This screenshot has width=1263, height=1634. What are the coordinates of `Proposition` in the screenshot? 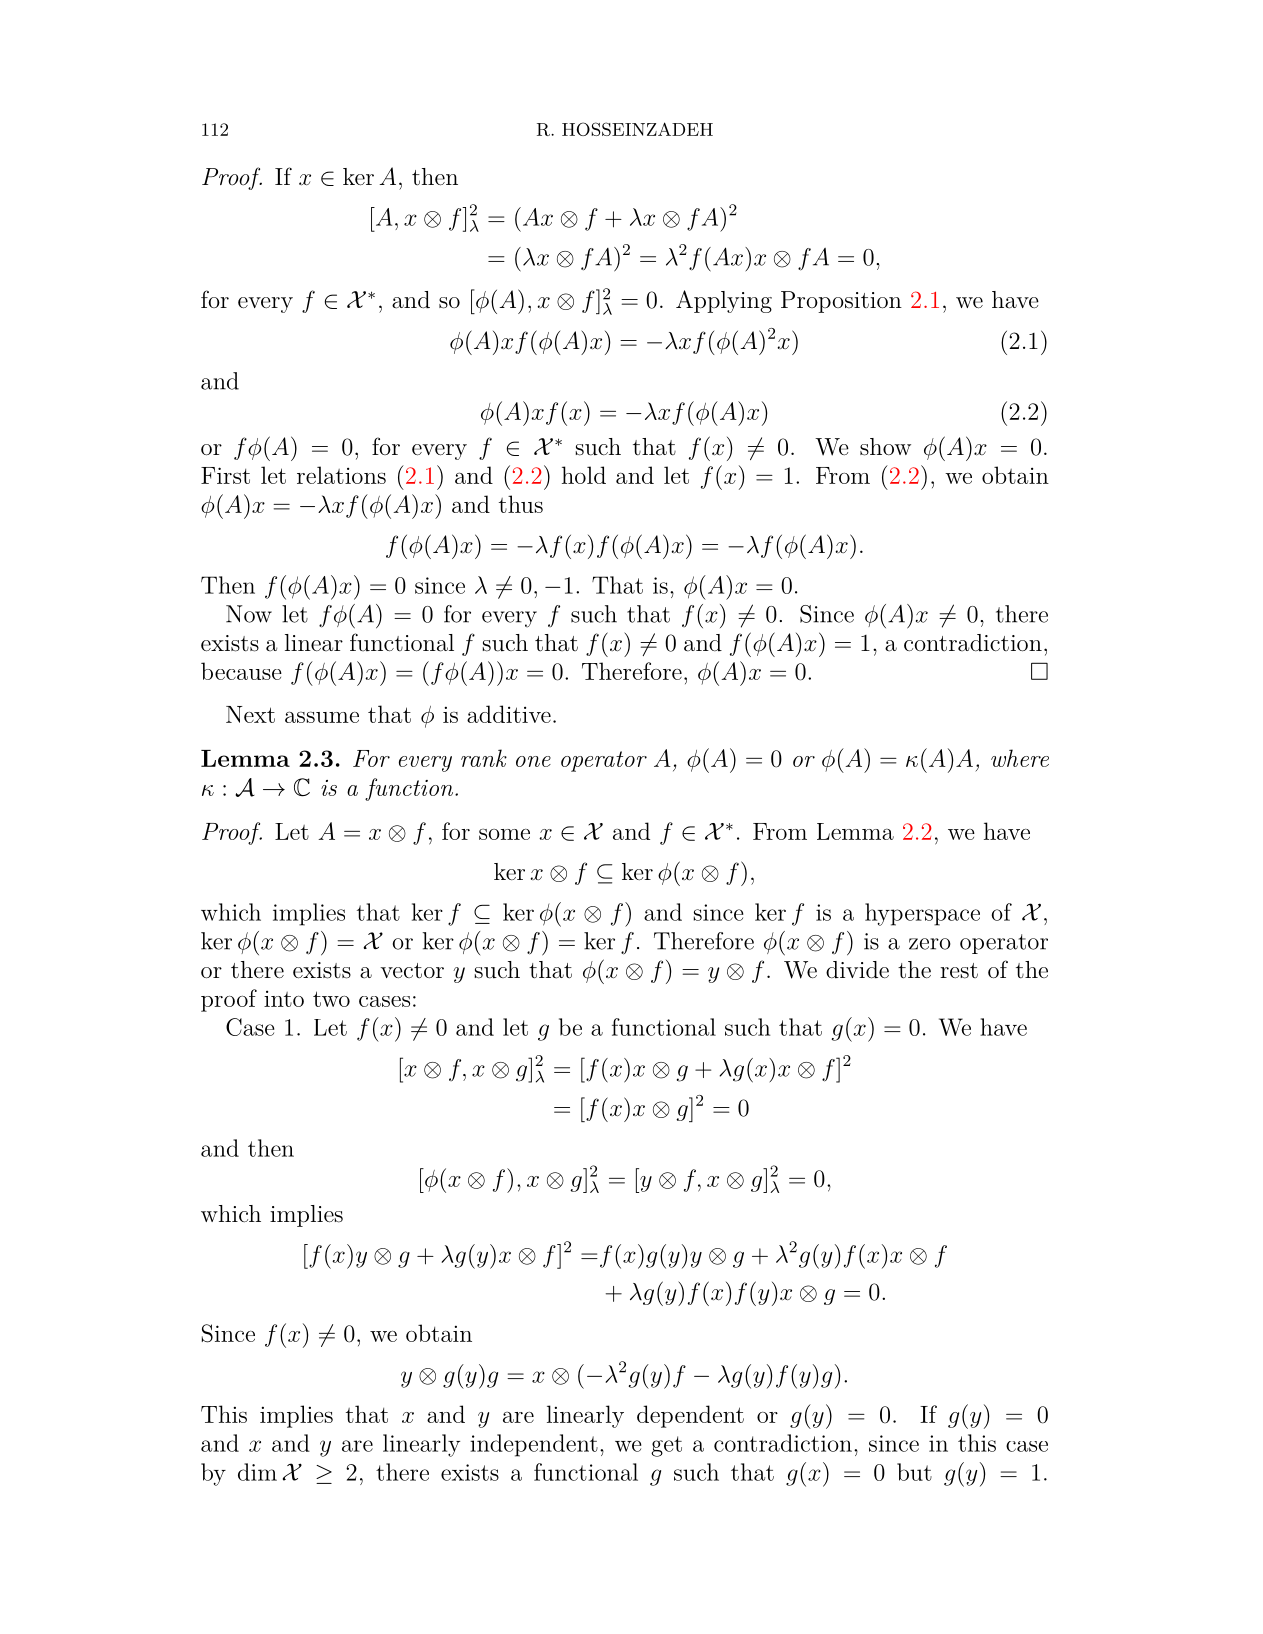 It's located at (841, 302).
